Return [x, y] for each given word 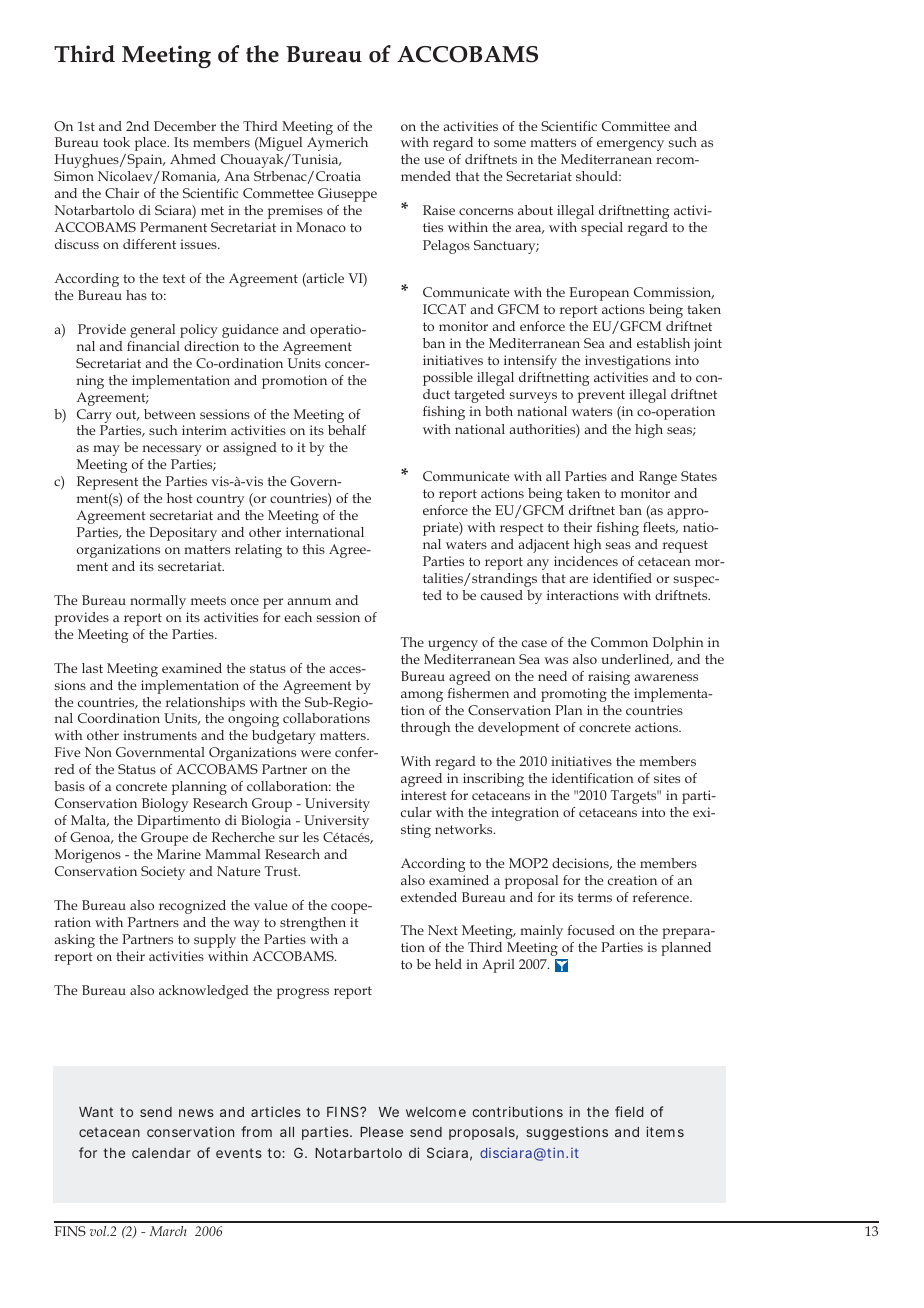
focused [591, 930]
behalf [347, 430]
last [92, 668]
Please [381, 1132]
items [665, 1131]
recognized [192, 907]
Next [443, 930]
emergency [630, 145]
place [152, 144]
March [167, 1231]
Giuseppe [347, 195]
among [422, 696]
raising [609, 678]
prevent [601, 396]
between [170, 414]
